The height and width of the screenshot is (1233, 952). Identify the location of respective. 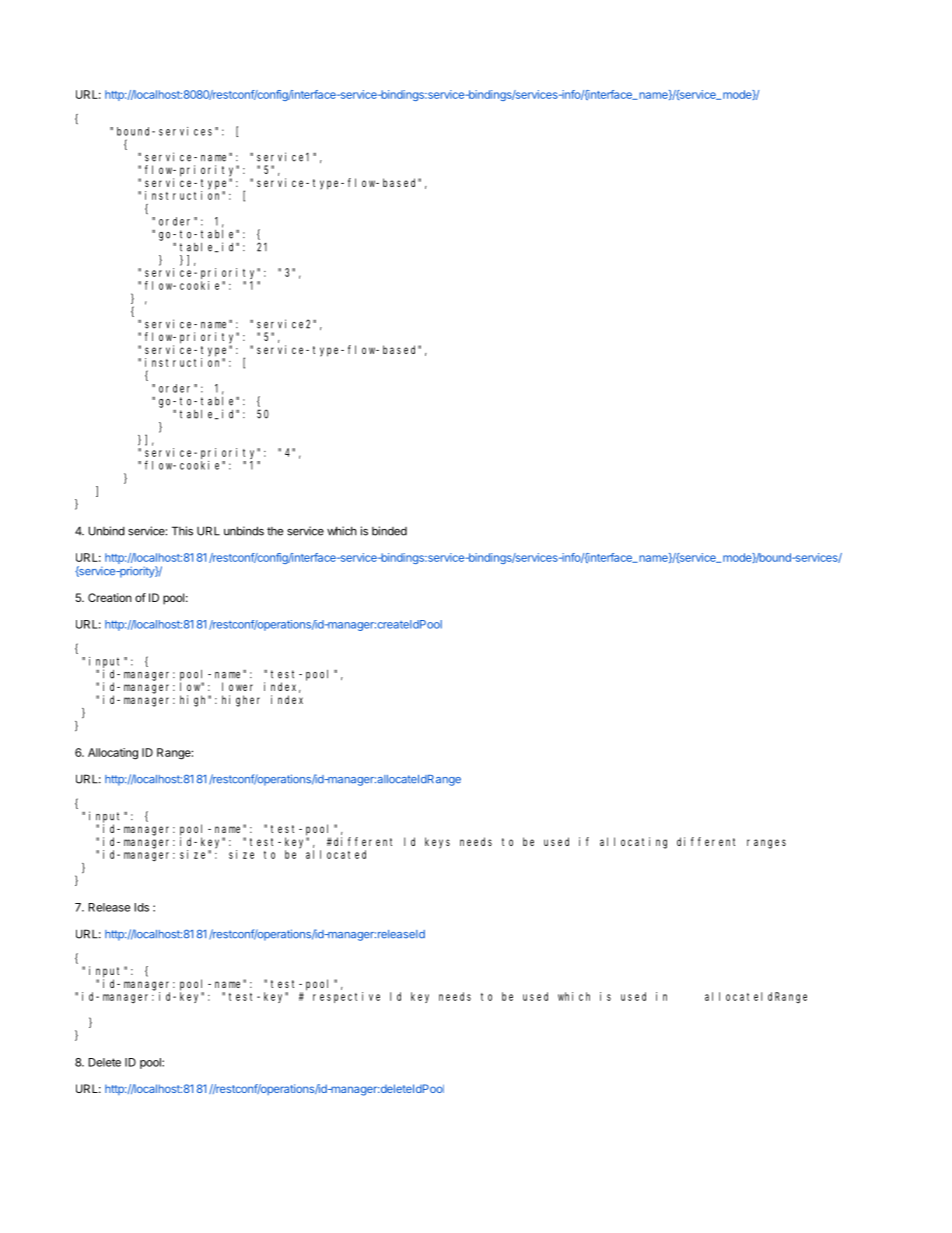
(346, 997).
